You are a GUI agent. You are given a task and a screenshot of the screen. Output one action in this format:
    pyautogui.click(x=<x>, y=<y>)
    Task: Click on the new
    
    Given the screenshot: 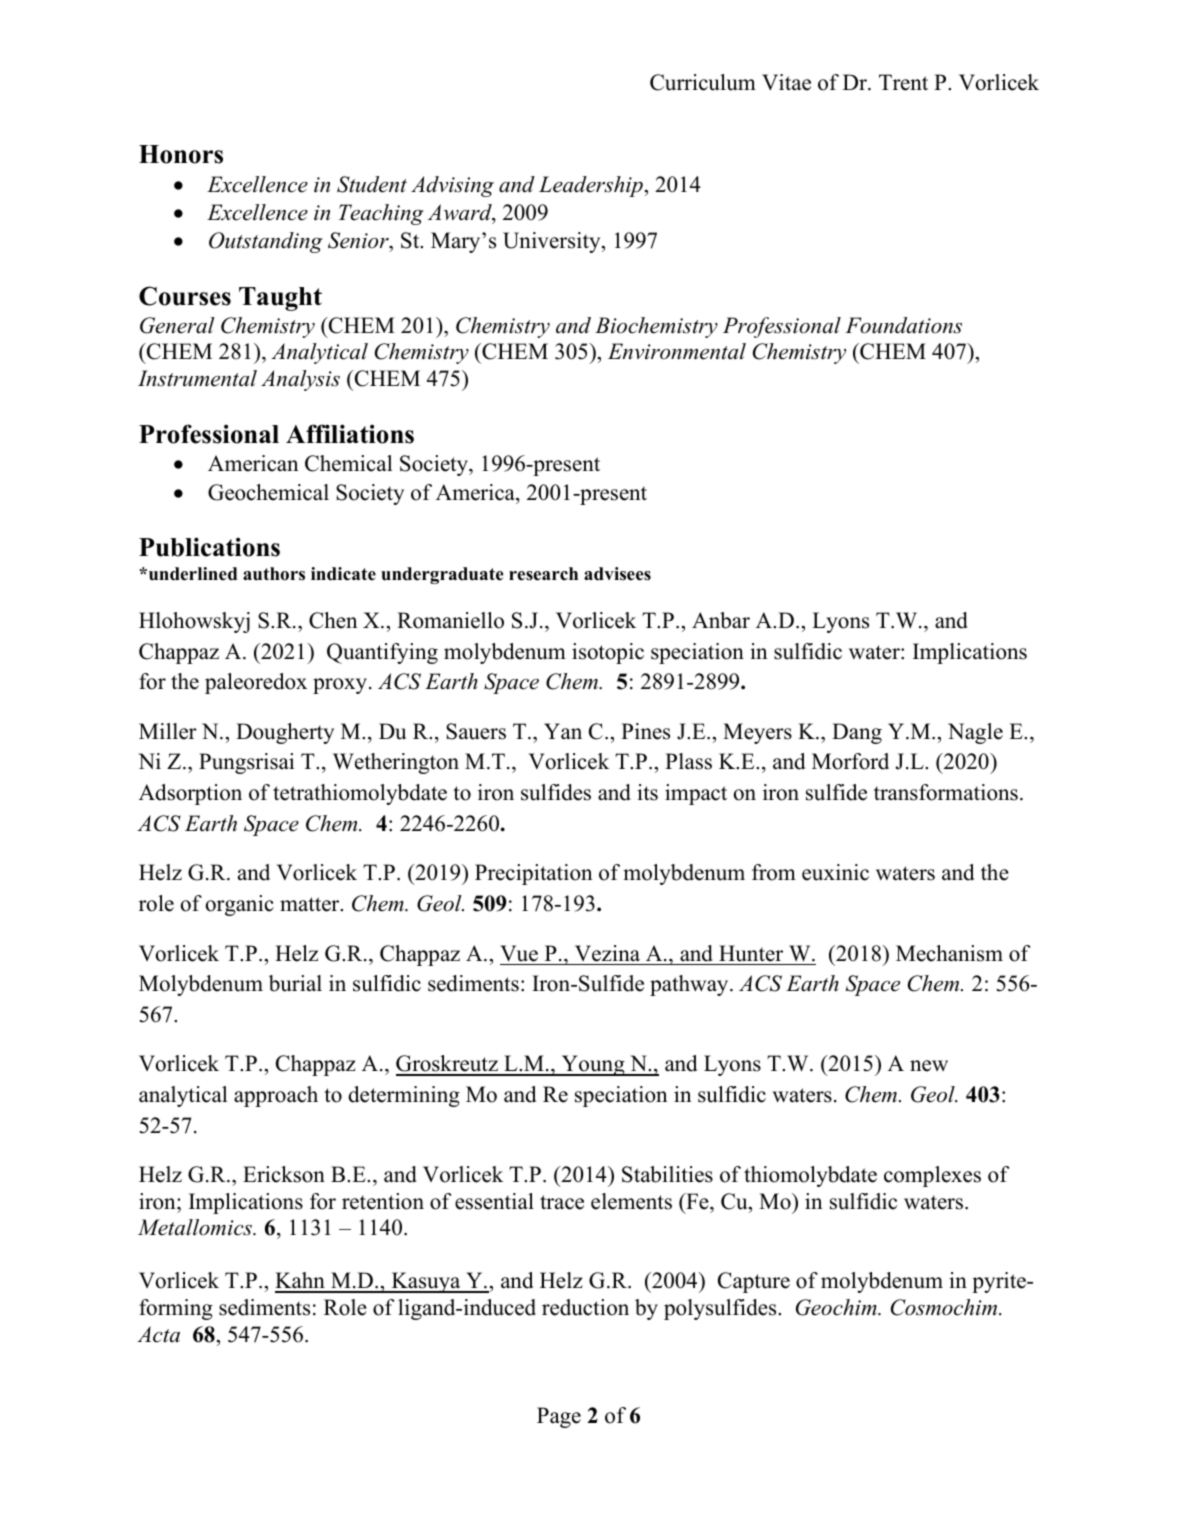 What is the action you would take?
    pyautogui.click(x=929, y=1066)
